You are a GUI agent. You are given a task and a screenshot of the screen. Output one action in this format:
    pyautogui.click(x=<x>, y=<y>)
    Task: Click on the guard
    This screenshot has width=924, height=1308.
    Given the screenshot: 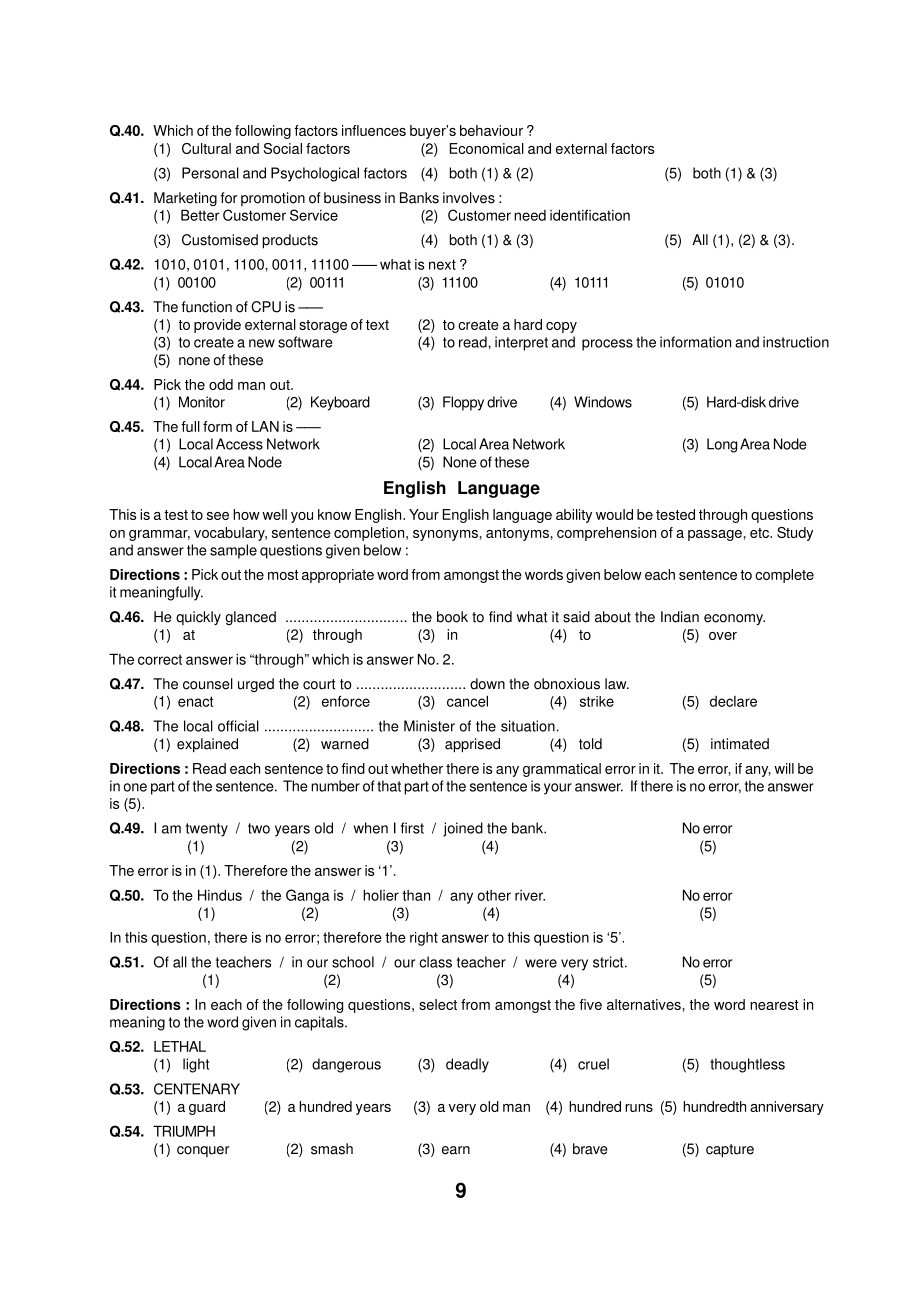 What is the action you would take?
    pyautogui.click(x=207, y=1108)
